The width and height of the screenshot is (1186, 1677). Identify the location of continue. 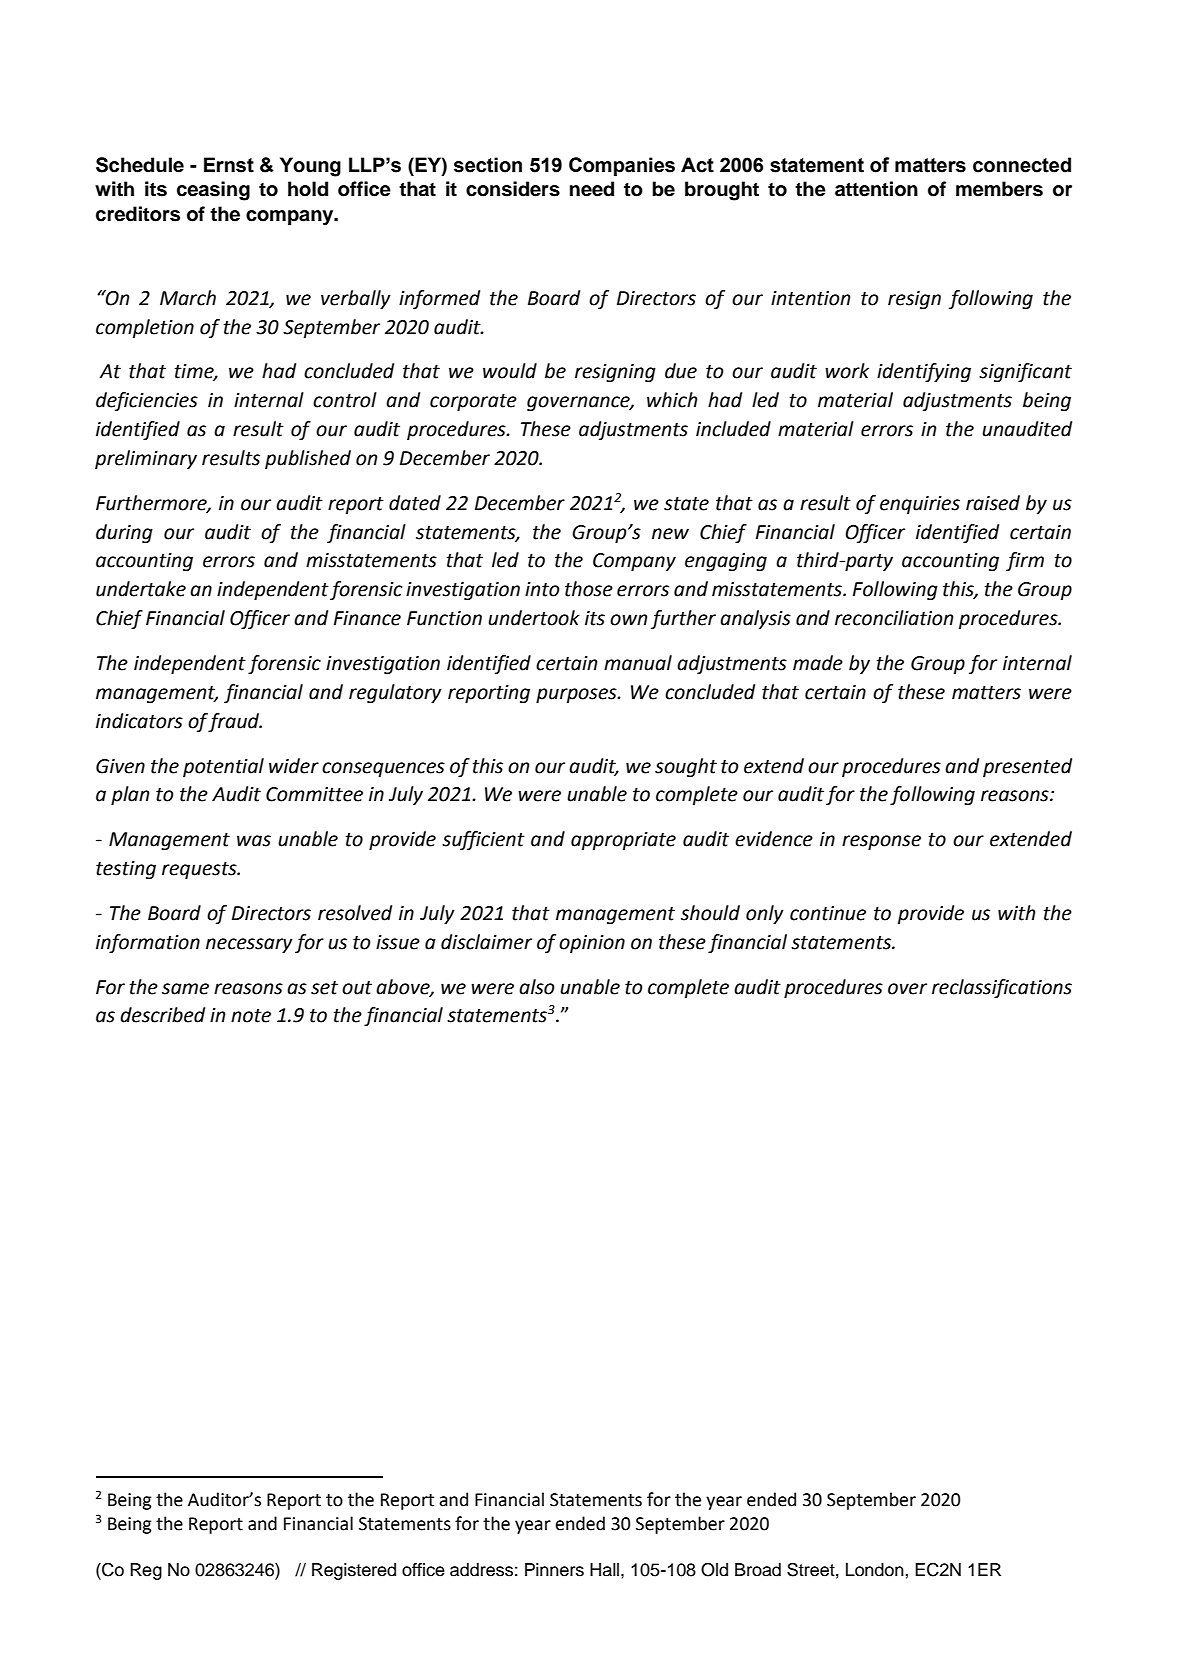
(828, 913).
